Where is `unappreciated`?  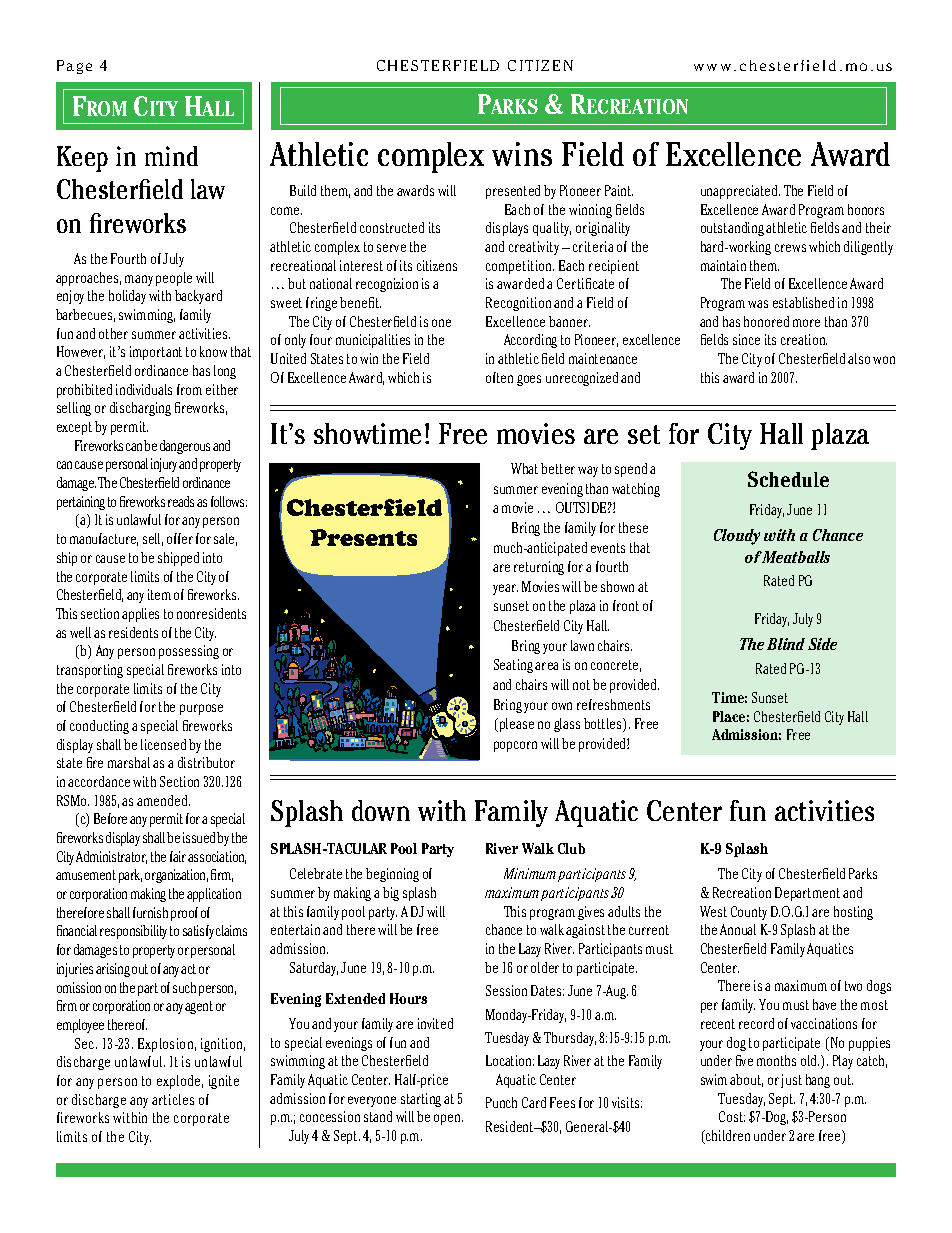 unappreciated is located at coordinates (740, 192).
